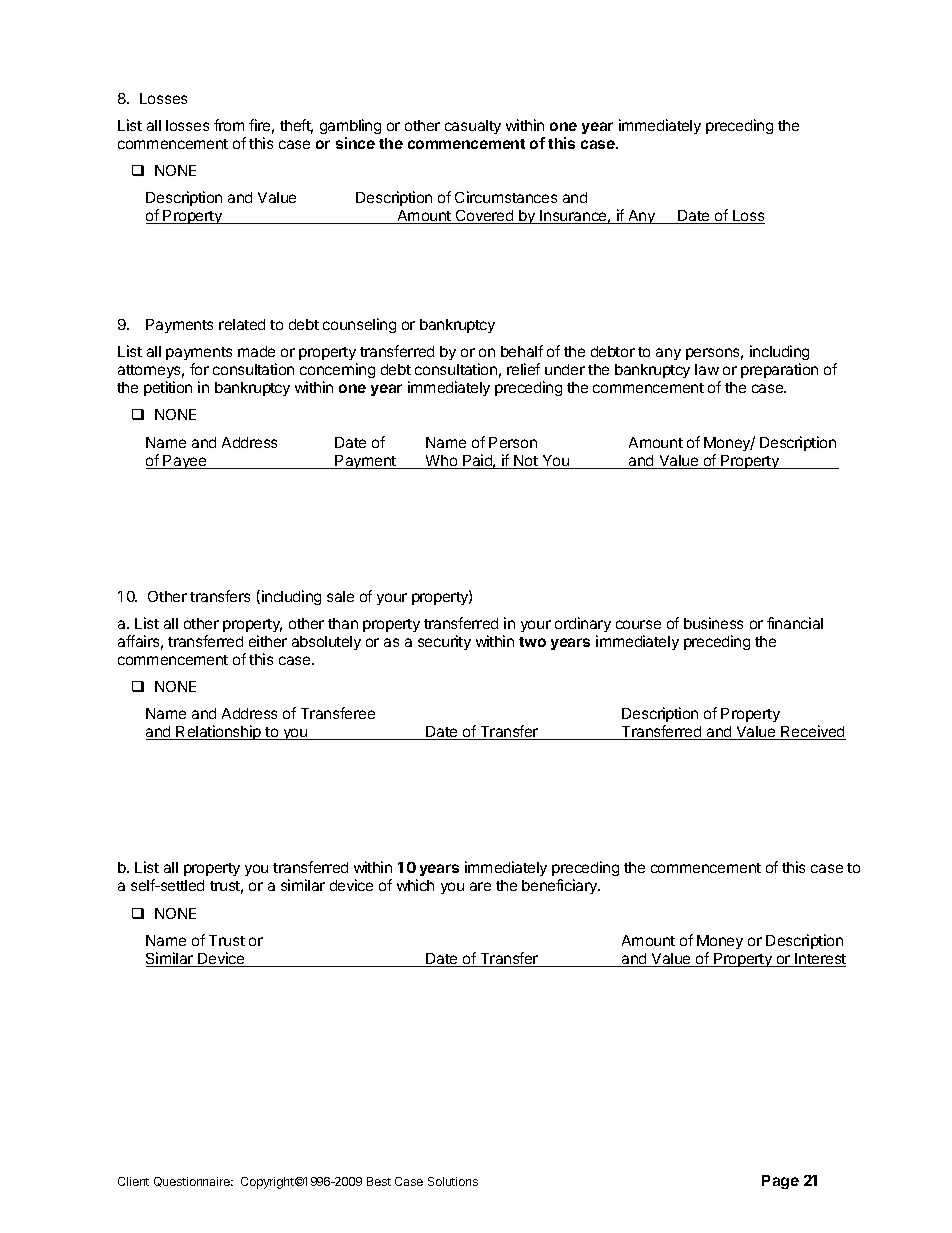  Describe the element at coordinates (473, 127) in the page. I see `casualty` at that location.
